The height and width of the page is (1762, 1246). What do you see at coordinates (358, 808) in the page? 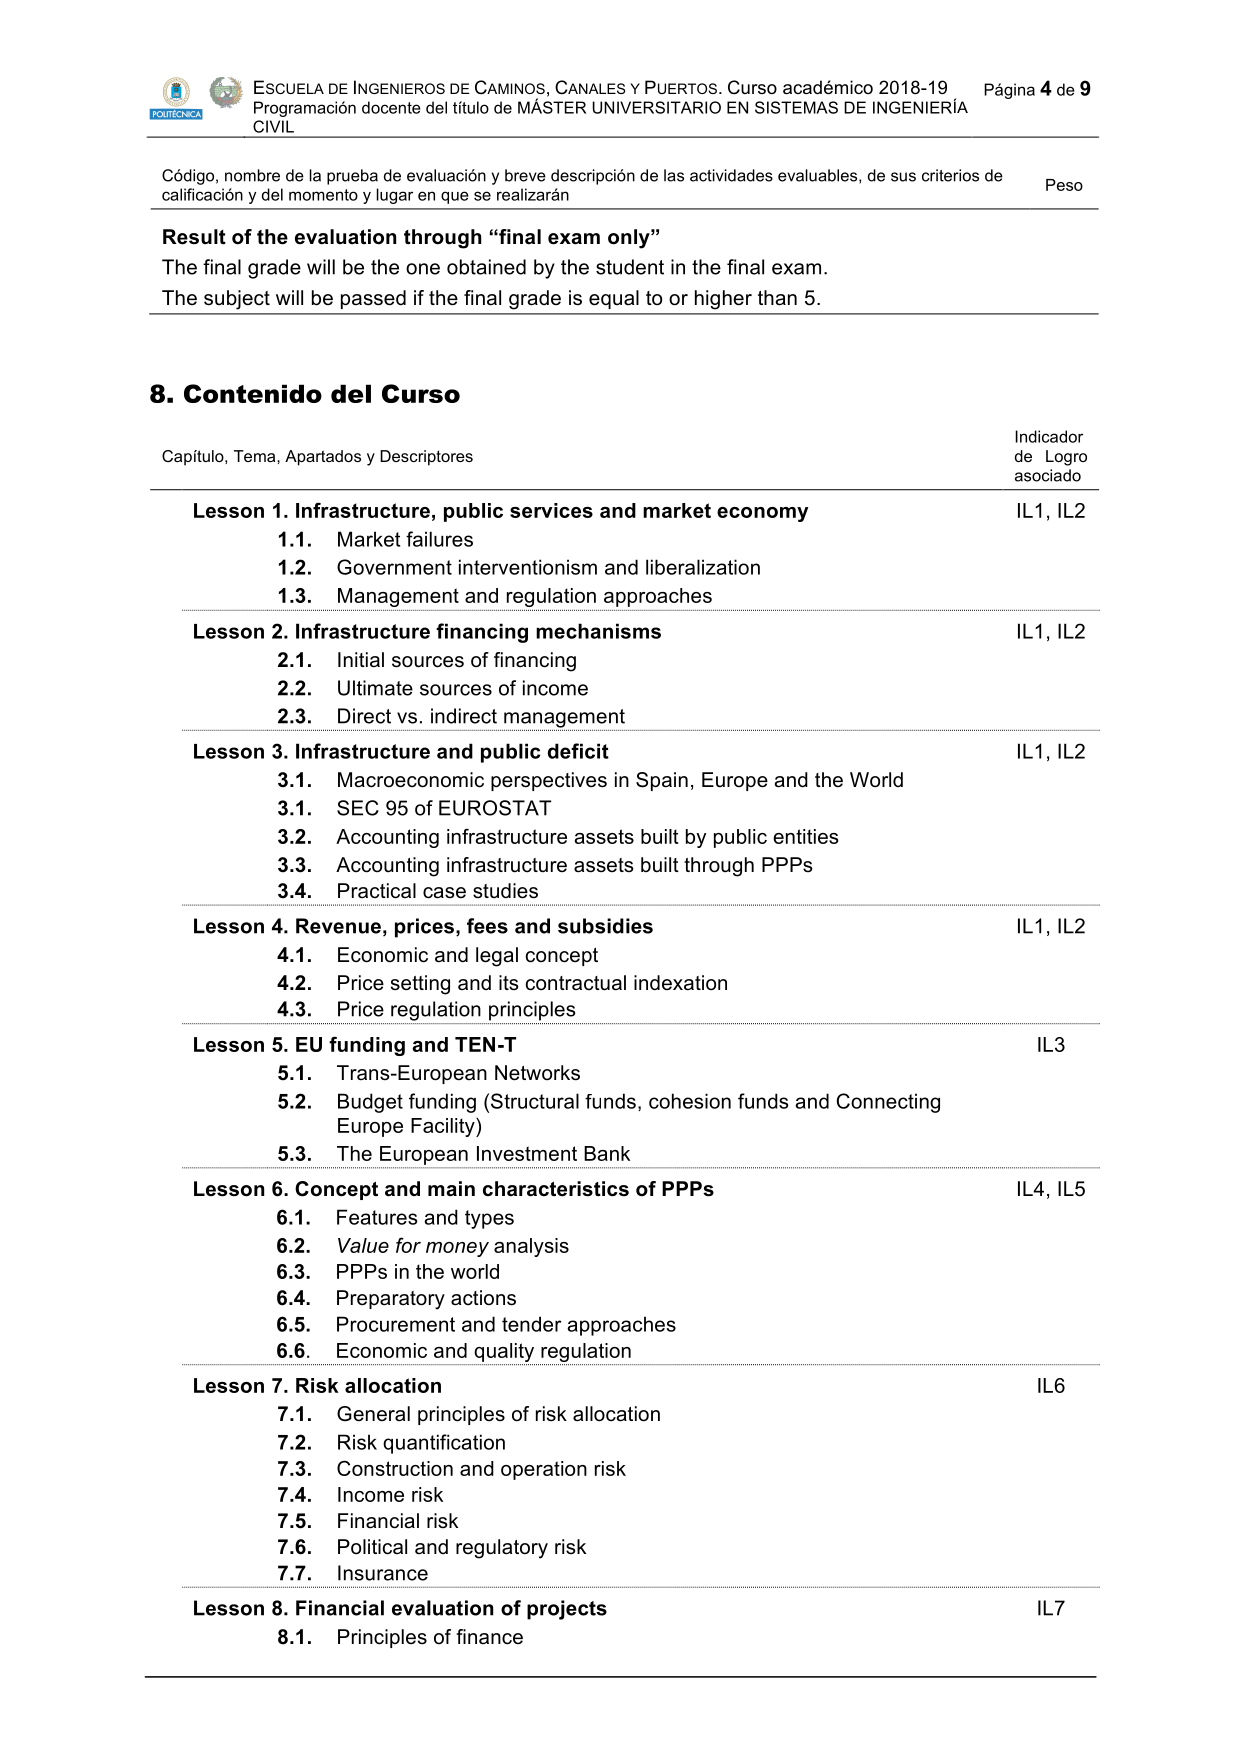
I see `SEC` at bounding box center [358, 808].
